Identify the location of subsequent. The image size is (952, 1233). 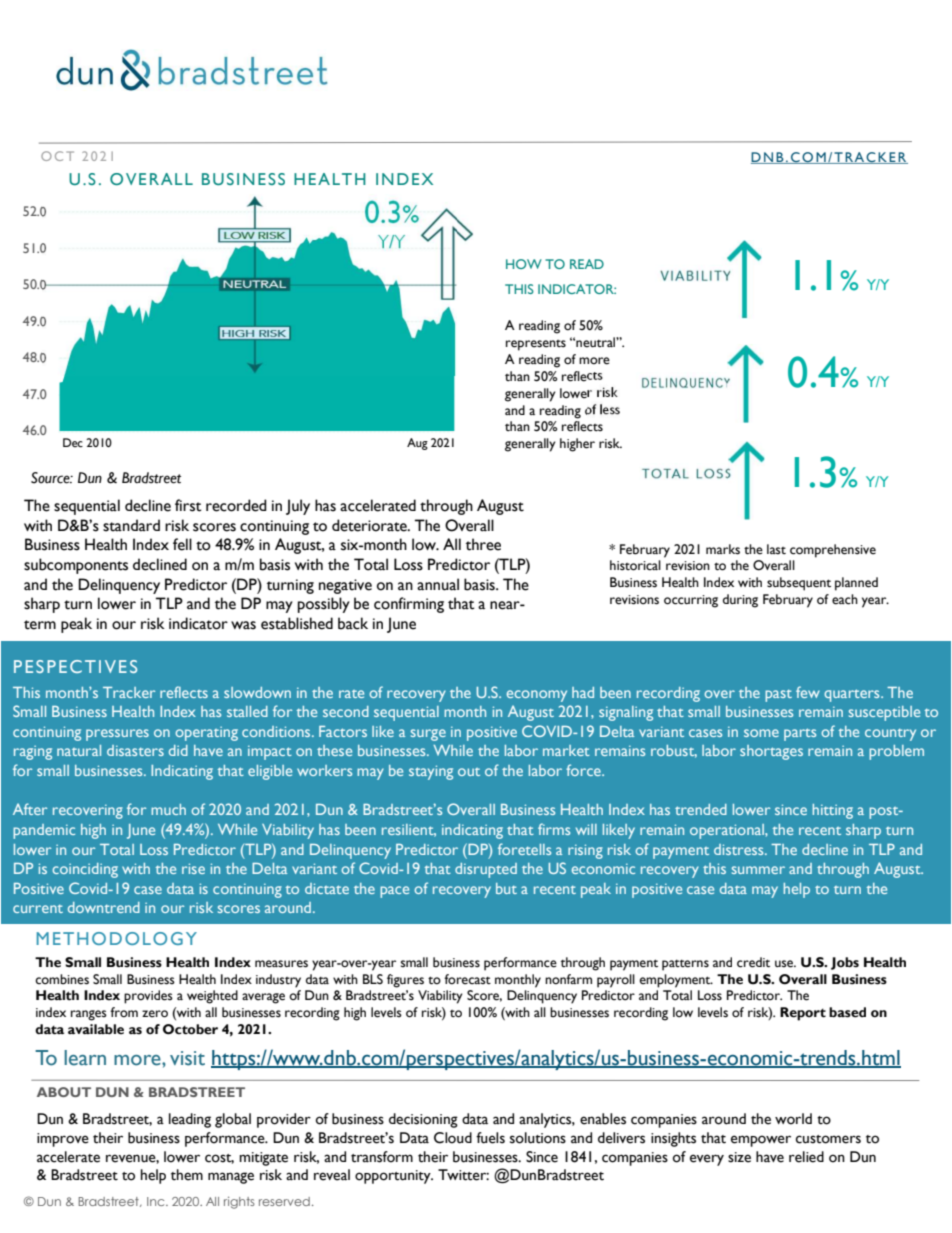
(799, 584).
